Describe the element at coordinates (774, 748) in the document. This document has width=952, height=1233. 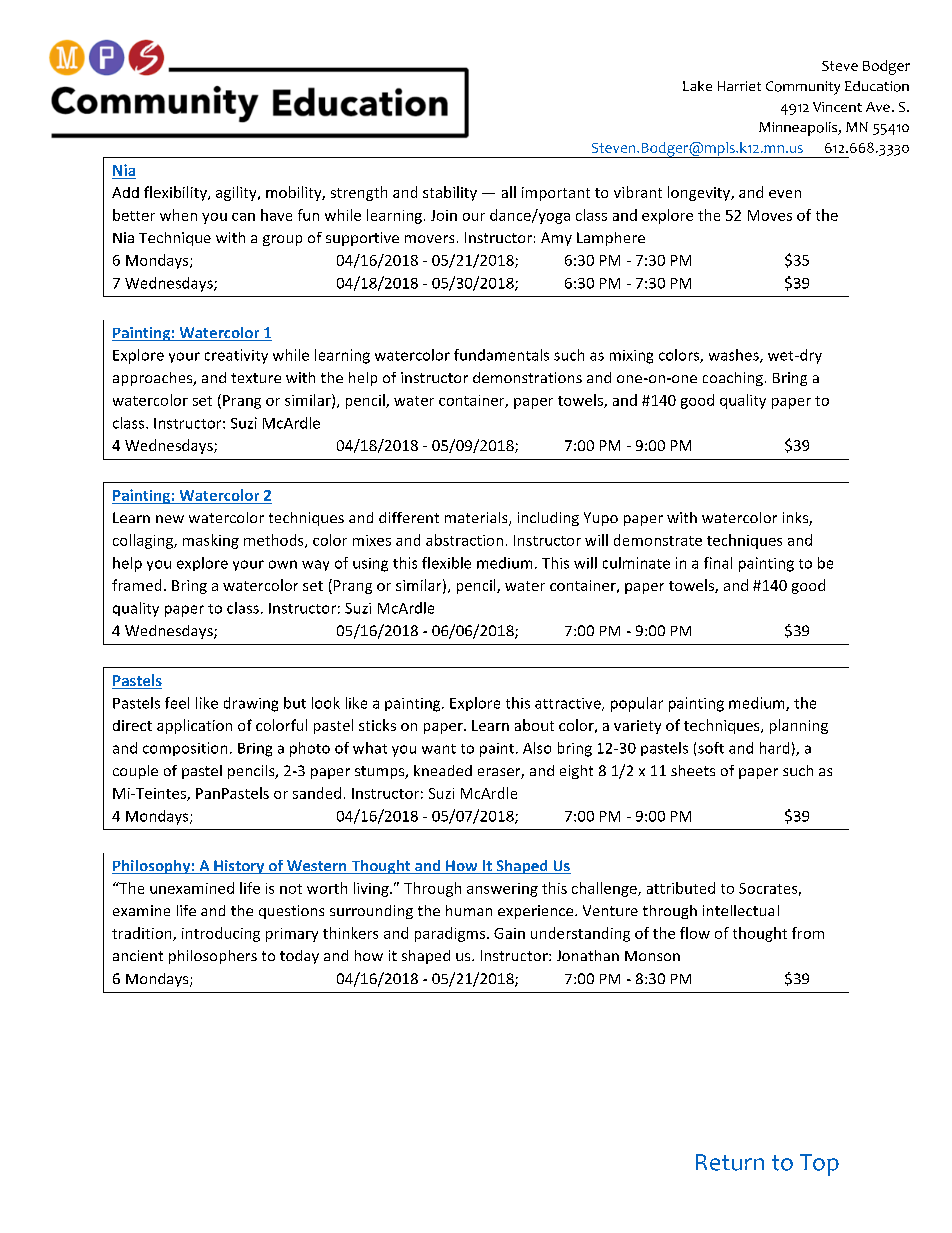
I see `hard` at that location.
